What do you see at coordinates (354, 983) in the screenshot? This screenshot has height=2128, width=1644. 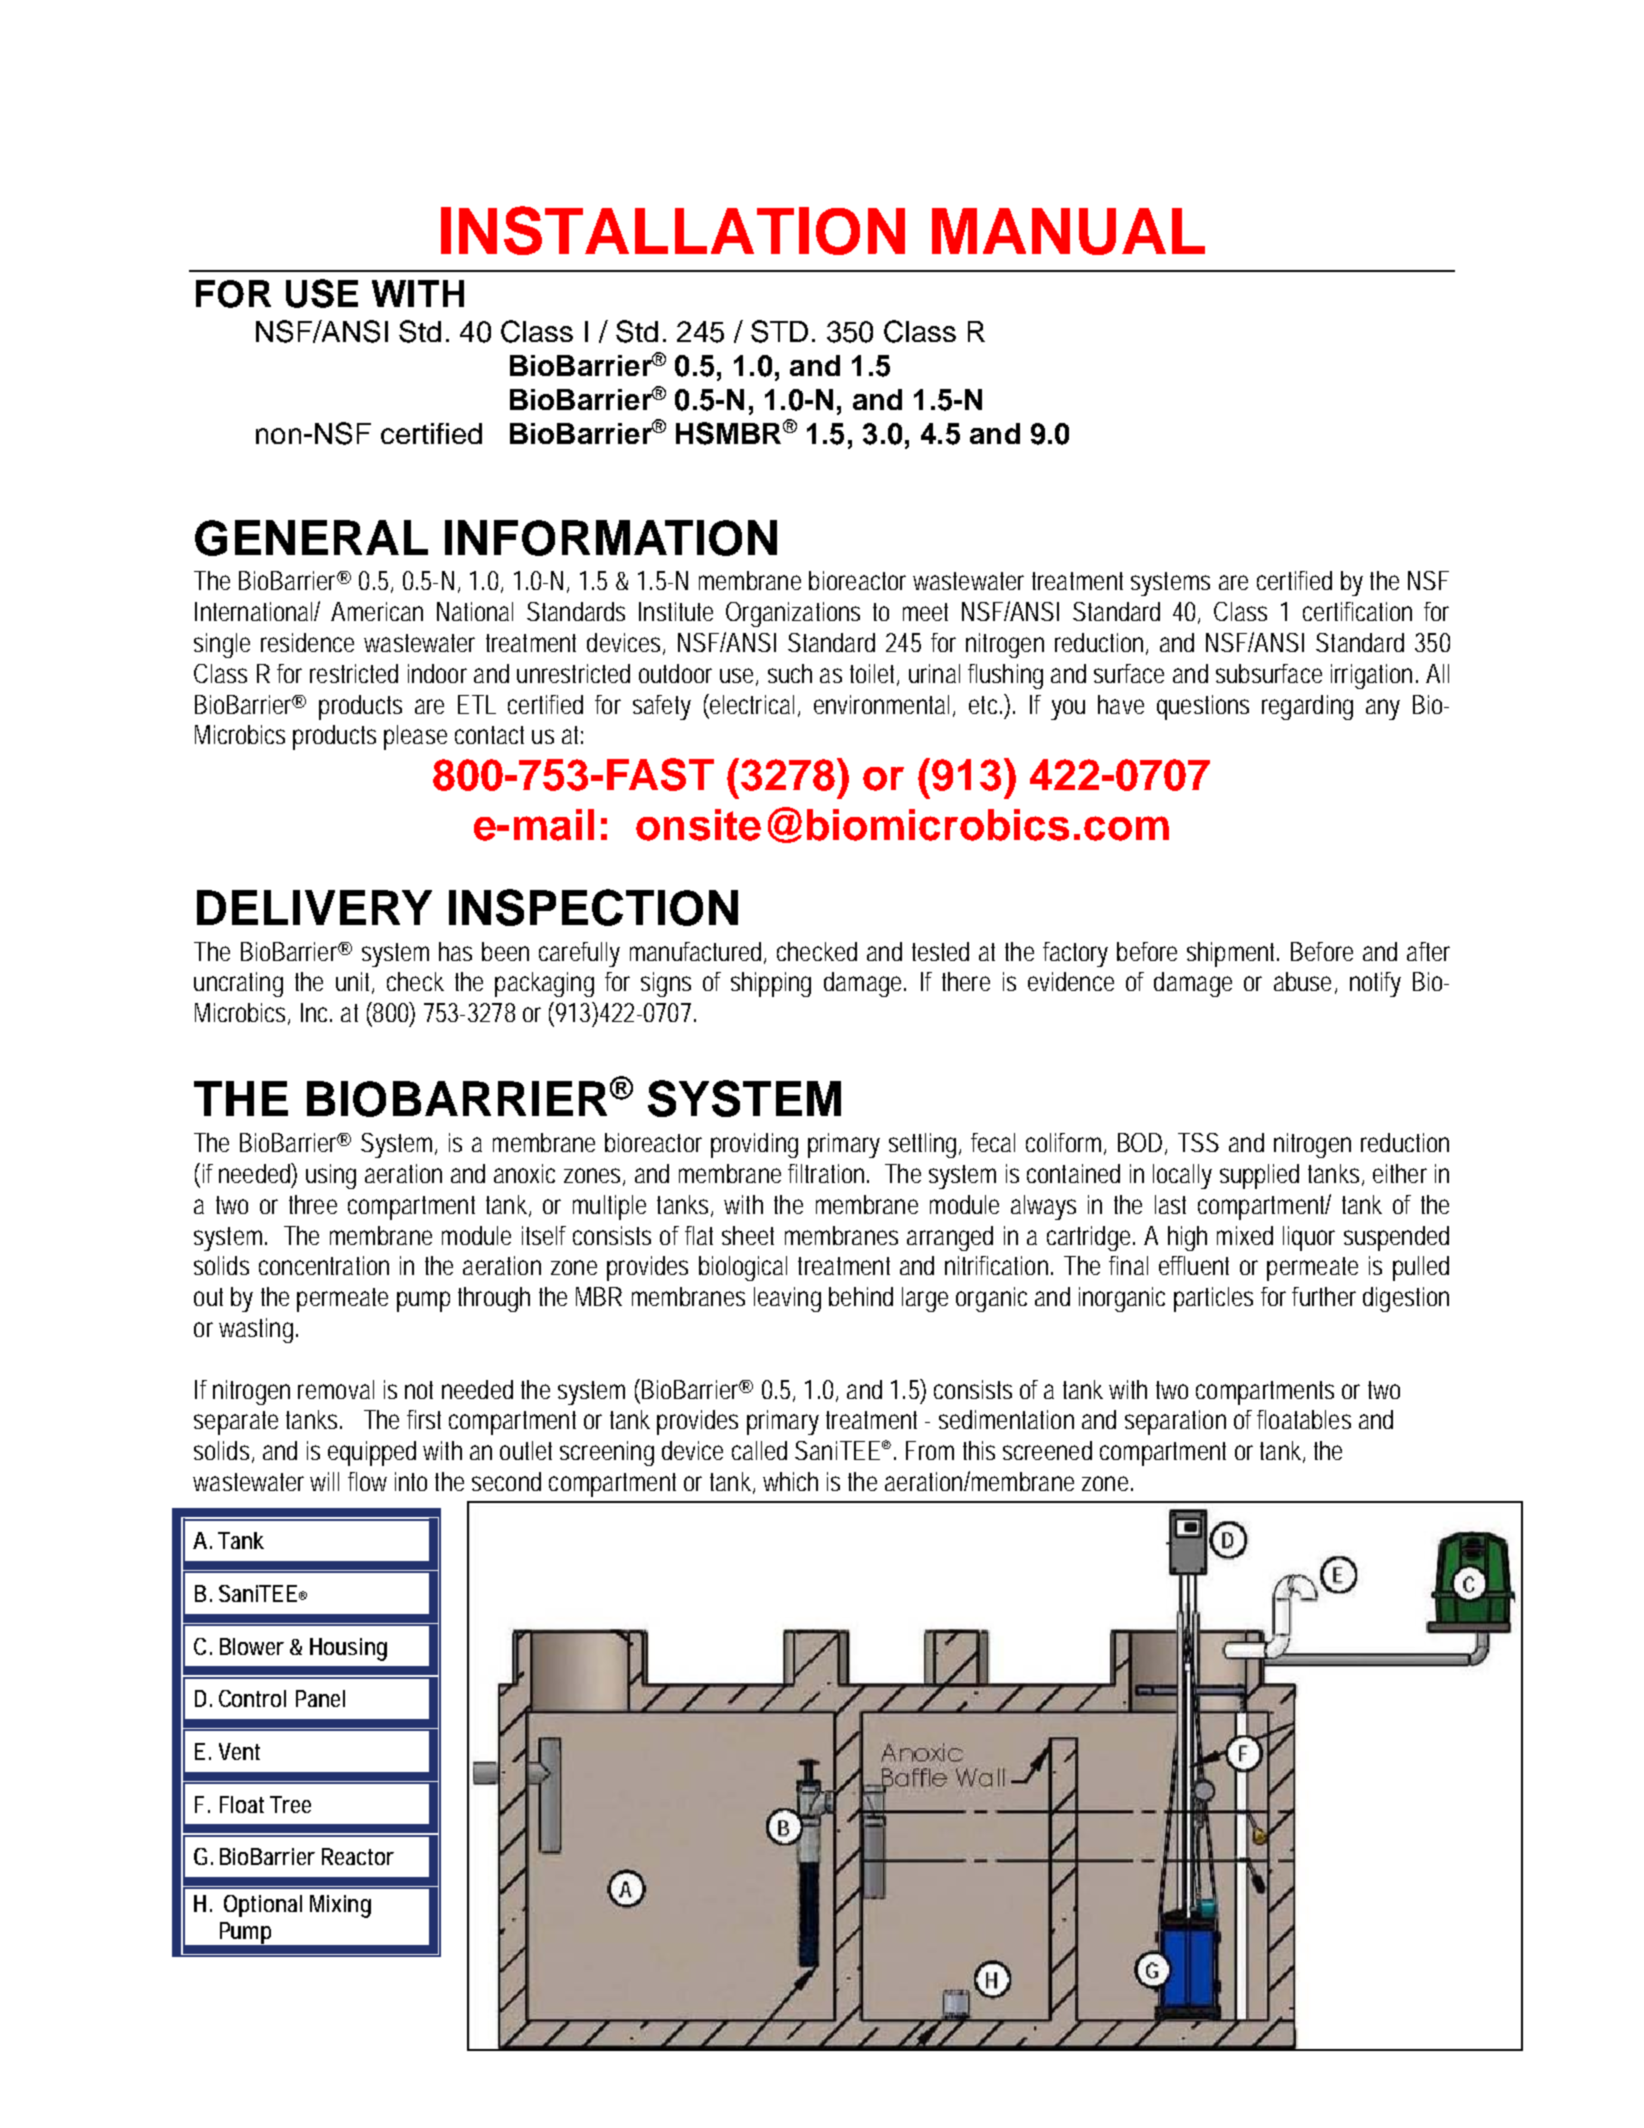 I see `unit` at bounding box center [354, 983].
